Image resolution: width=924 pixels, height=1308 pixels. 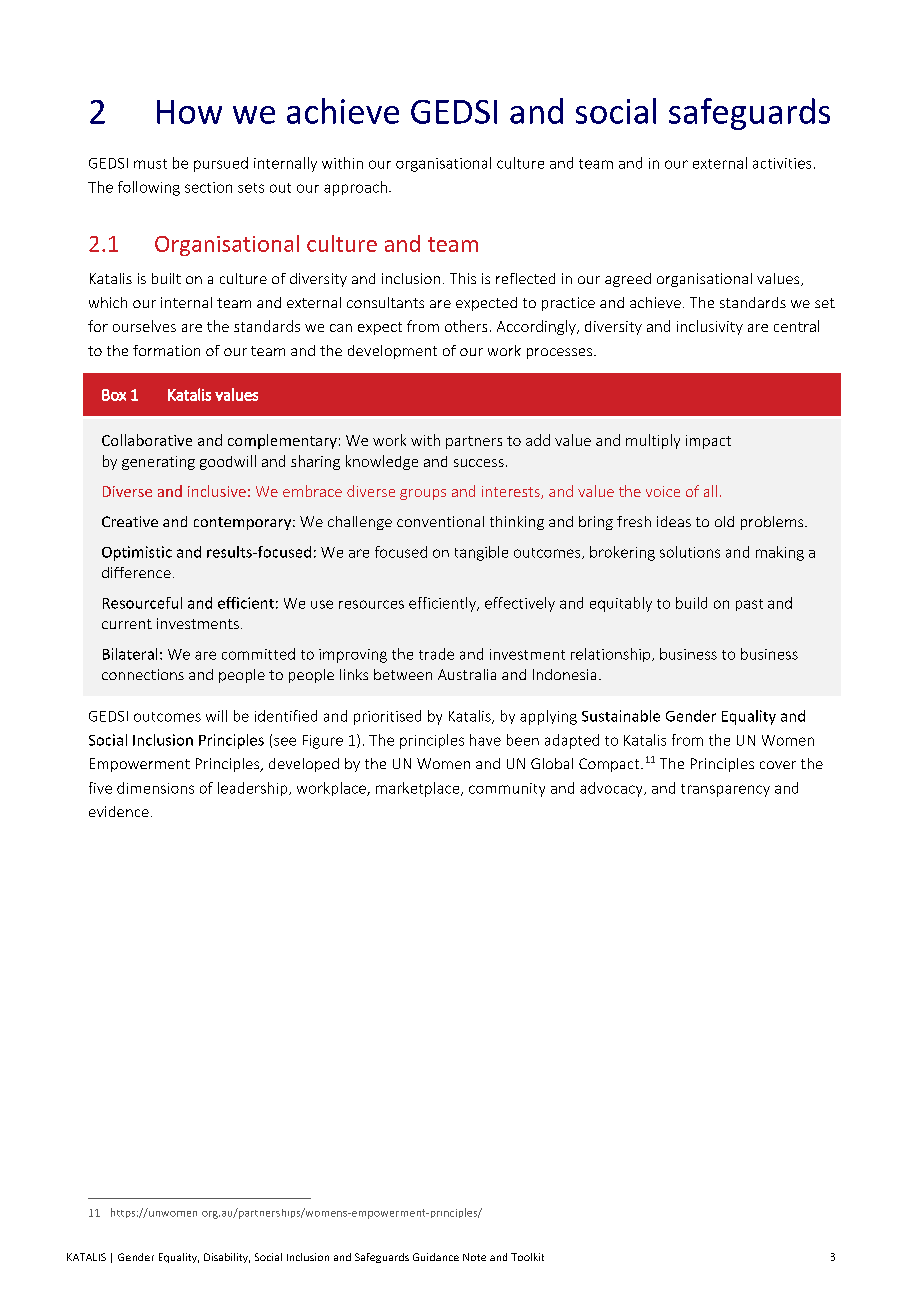 What do you see at coordinates (782, 163) in the image?
I see `activities` at bounding box center [782, 163].
